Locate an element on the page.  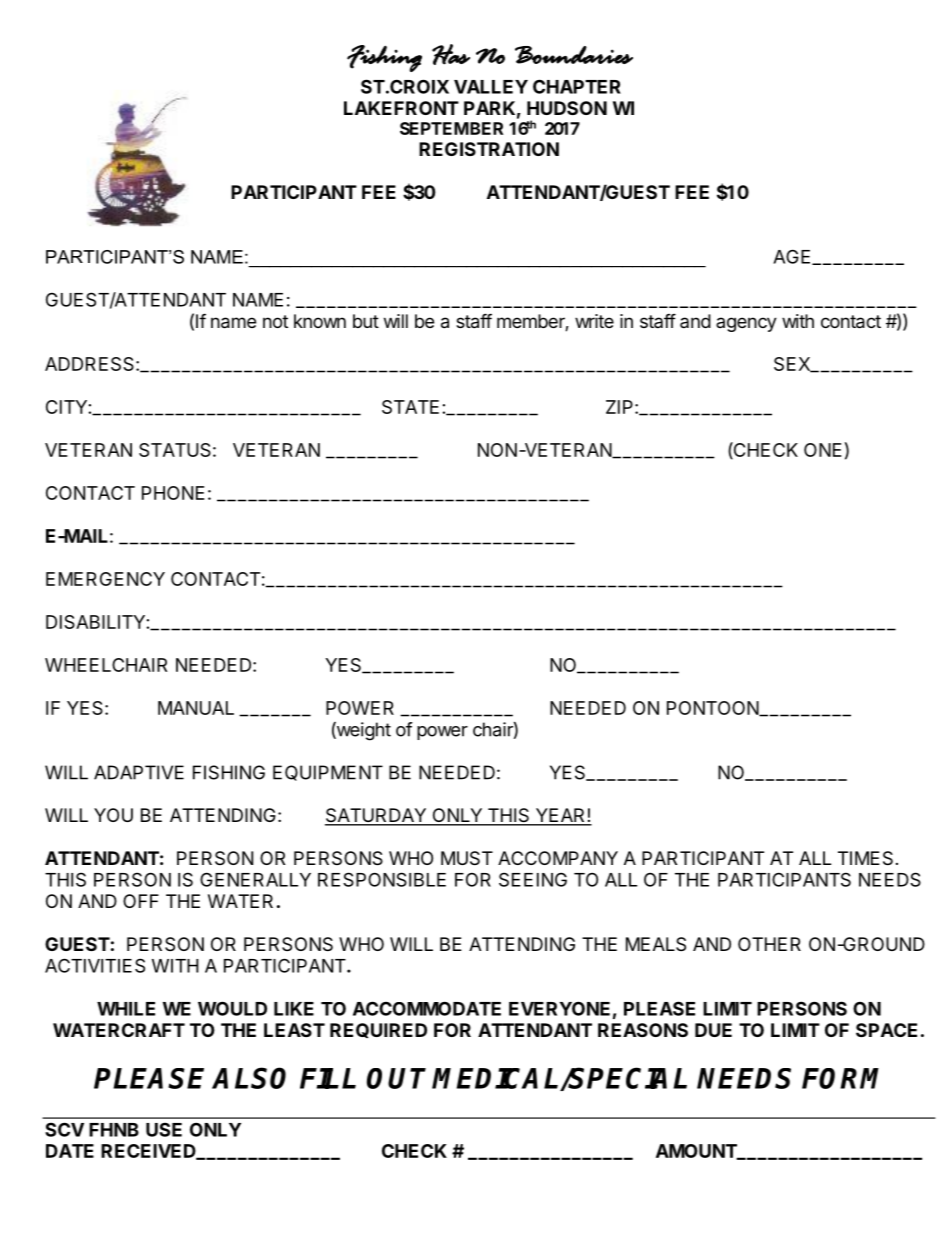
write is located at coordinates (594, 321).
